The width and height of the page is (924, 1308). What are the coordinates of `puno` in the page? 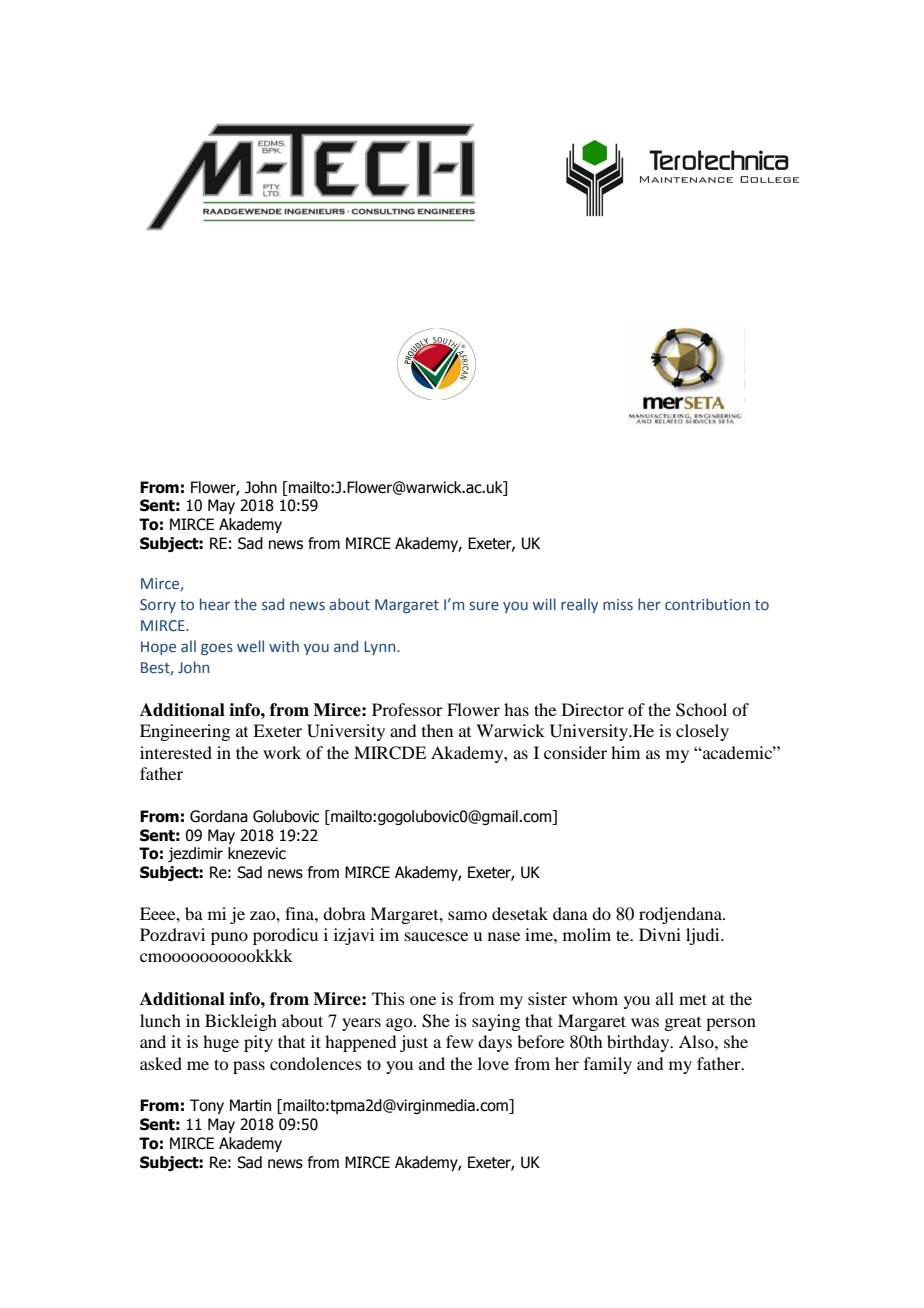 It's located at (229, 938).
